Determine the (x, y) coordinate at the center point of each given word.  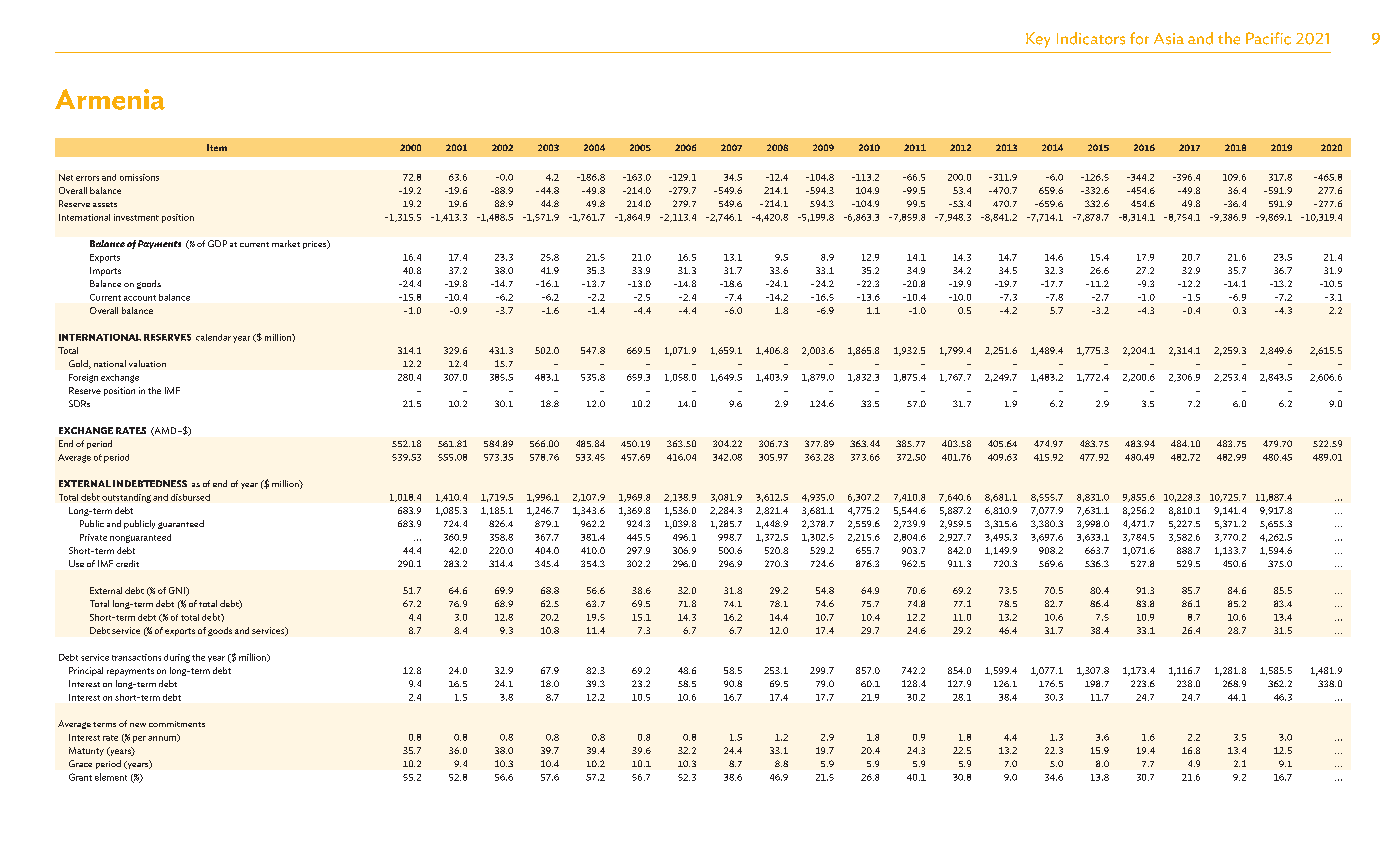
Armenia (110, 99)
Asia (1169, 39)
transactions (136, 657)
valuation (147, 363)
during (177, 658)
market (286, 243)
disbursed (190, 497)
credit (127, 563)
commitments (177, 724)
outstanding (126, 498)
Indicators (1091, 38)
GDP (217, 243)
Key (1038, 40)
